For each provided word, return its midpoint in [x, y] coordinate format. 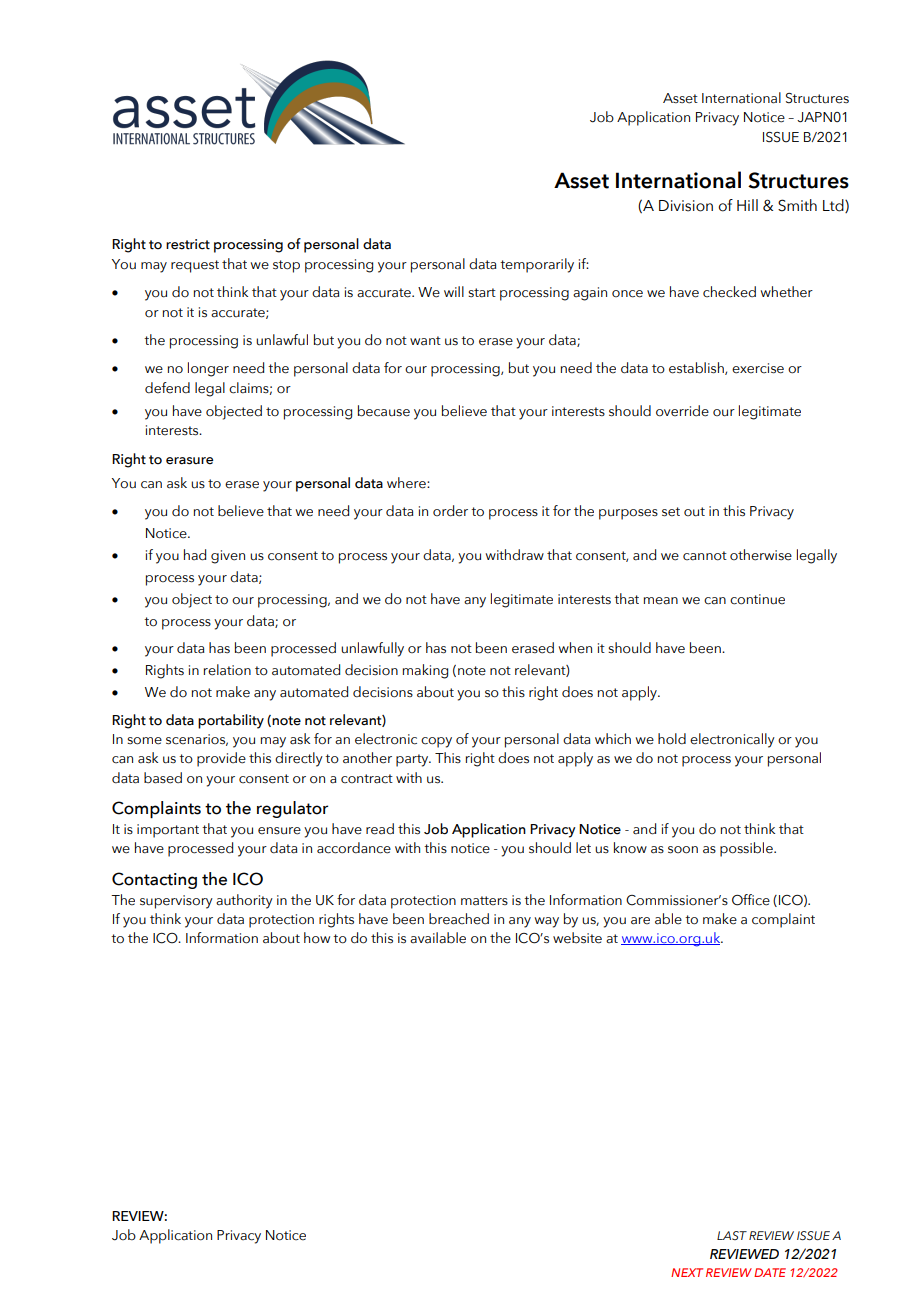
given [228, 557]
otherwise [761, 555]
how [317, 938]
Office [751, 900]
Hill [747, 205]
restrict [188, 244]
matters [484, 901]
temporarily [537, 265]
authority [244, 901]
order [450, 511]
